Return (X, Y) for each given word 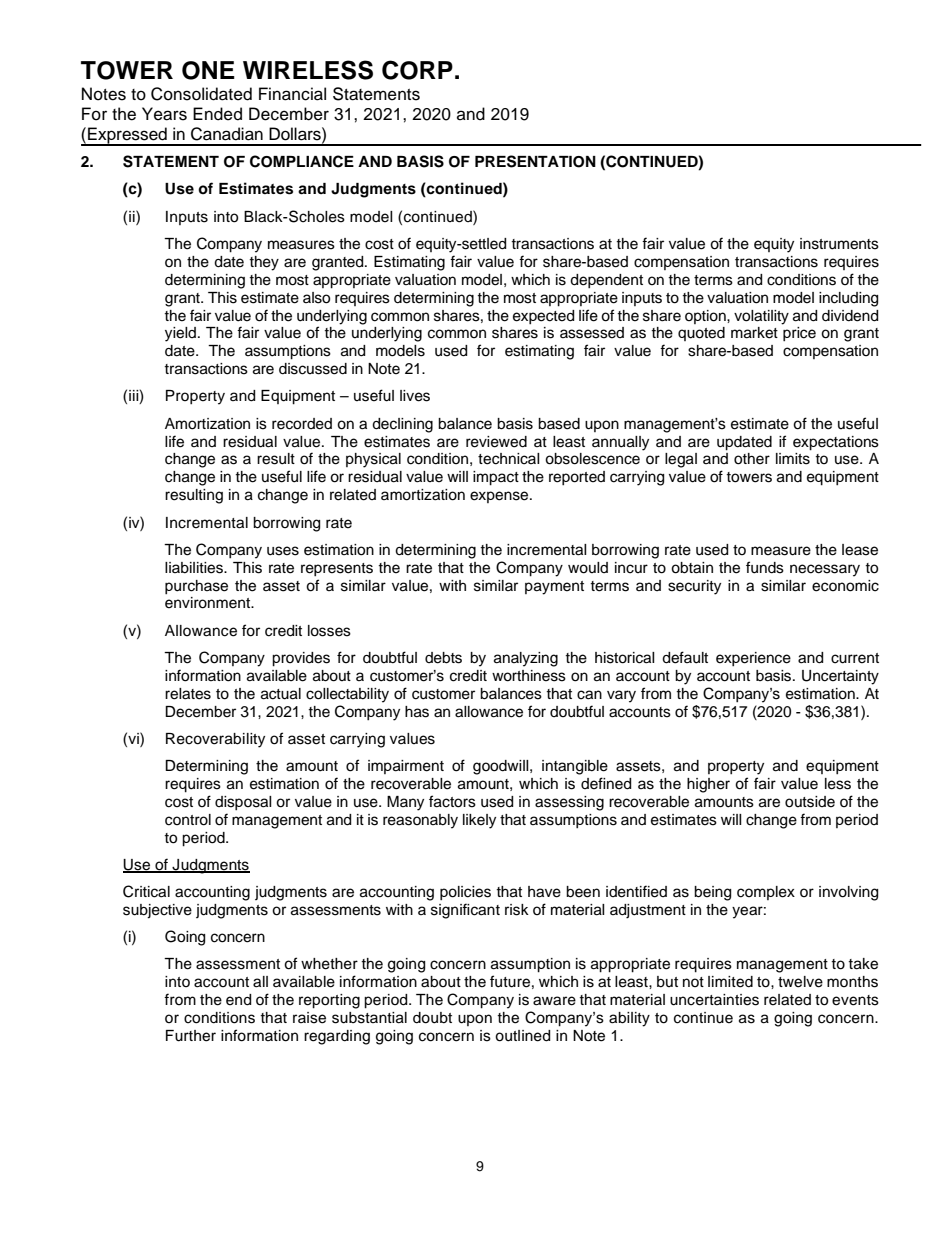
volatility (761, 317)
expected (543, 317)
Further (191, 1036)
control (188, 820)
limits (793, 459)
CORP (417, 70)
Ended (217, 114)
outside (810, 802)
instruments (839, 244)
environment (209, 603)
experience (753, 659)
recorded (302, 424)
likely (479, 821)
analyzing (526, 659)
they (264, 263)
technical (509, 459)
